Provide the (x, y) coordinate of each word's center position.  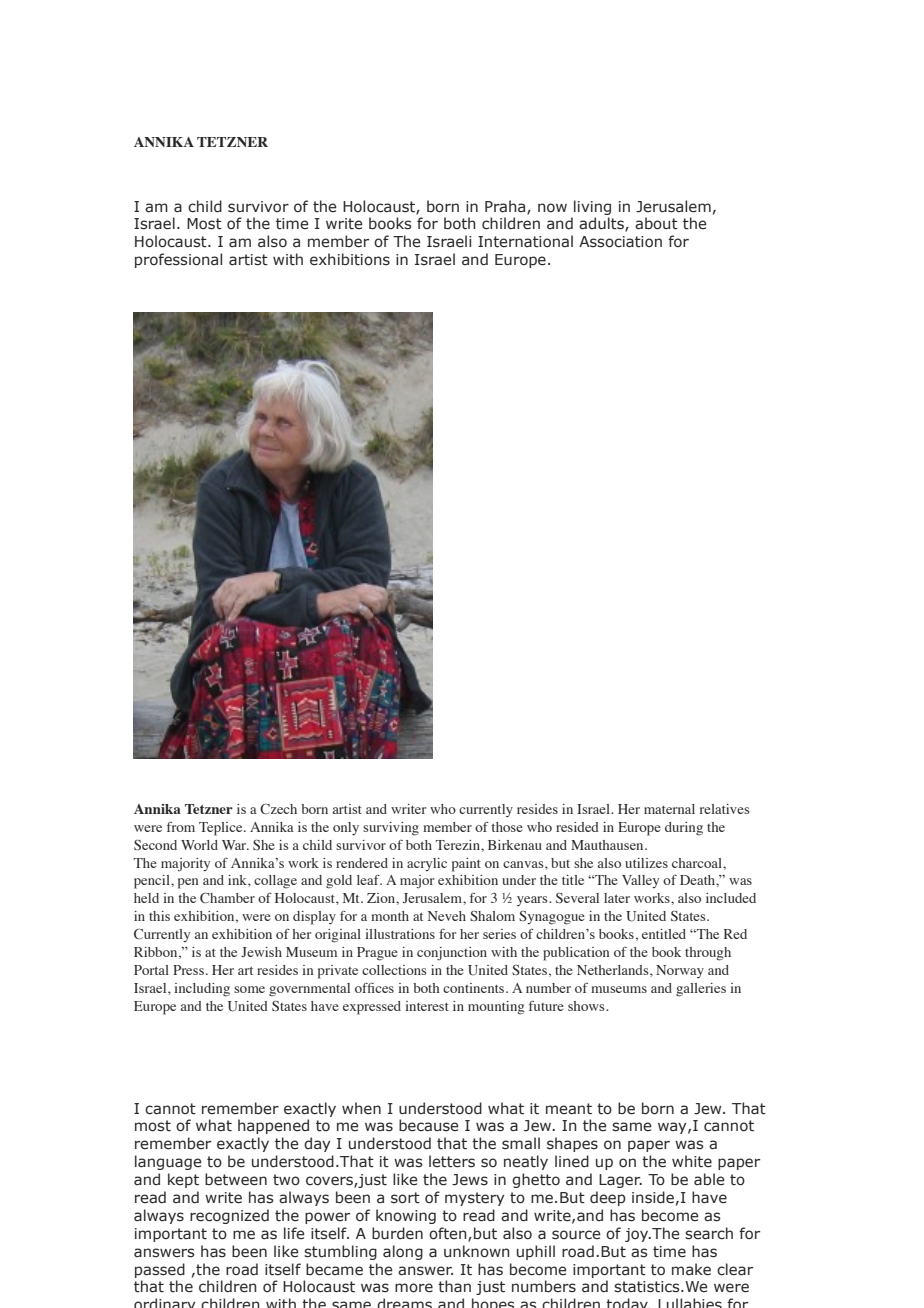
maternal (669, 809)
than (454, 1286)
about (656, 223)
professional (178, 260)
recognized (229, 1216)
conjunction (452, 953)
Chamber (227, 898)
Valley (640, 881)
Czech (278, 809)
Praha (506, 207)
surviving (391, 829)
